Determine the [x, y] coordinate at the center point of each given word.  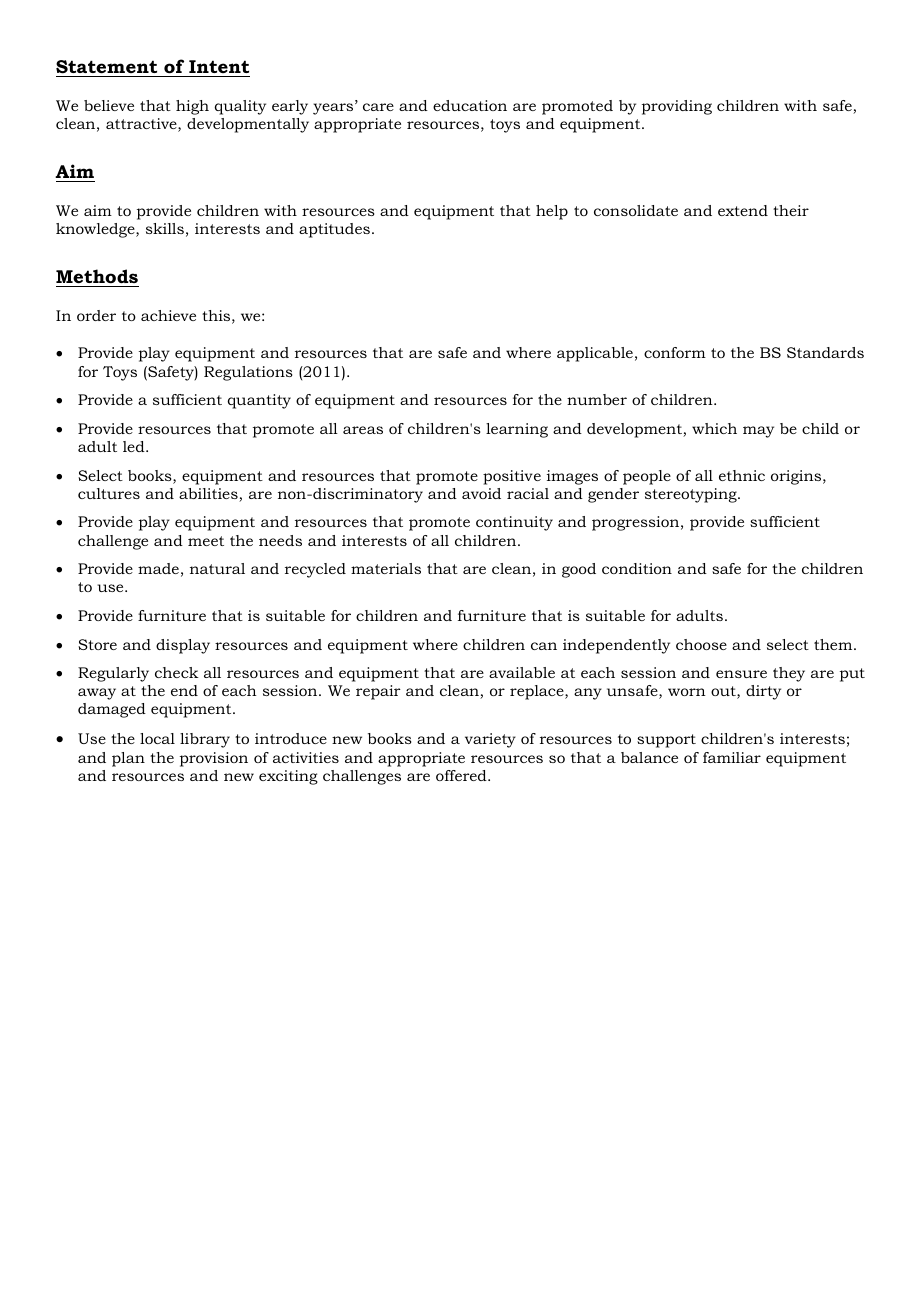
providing [677, 107]
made [158, 568]
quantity [259, 401]
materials [386, 568]
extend [743, 210]
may [758, 432]
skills [165, 228]
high [192, 107]
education [470, 105]
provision [214, 759]
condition [637, 568]
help [552, 212]
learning [517, 430]
